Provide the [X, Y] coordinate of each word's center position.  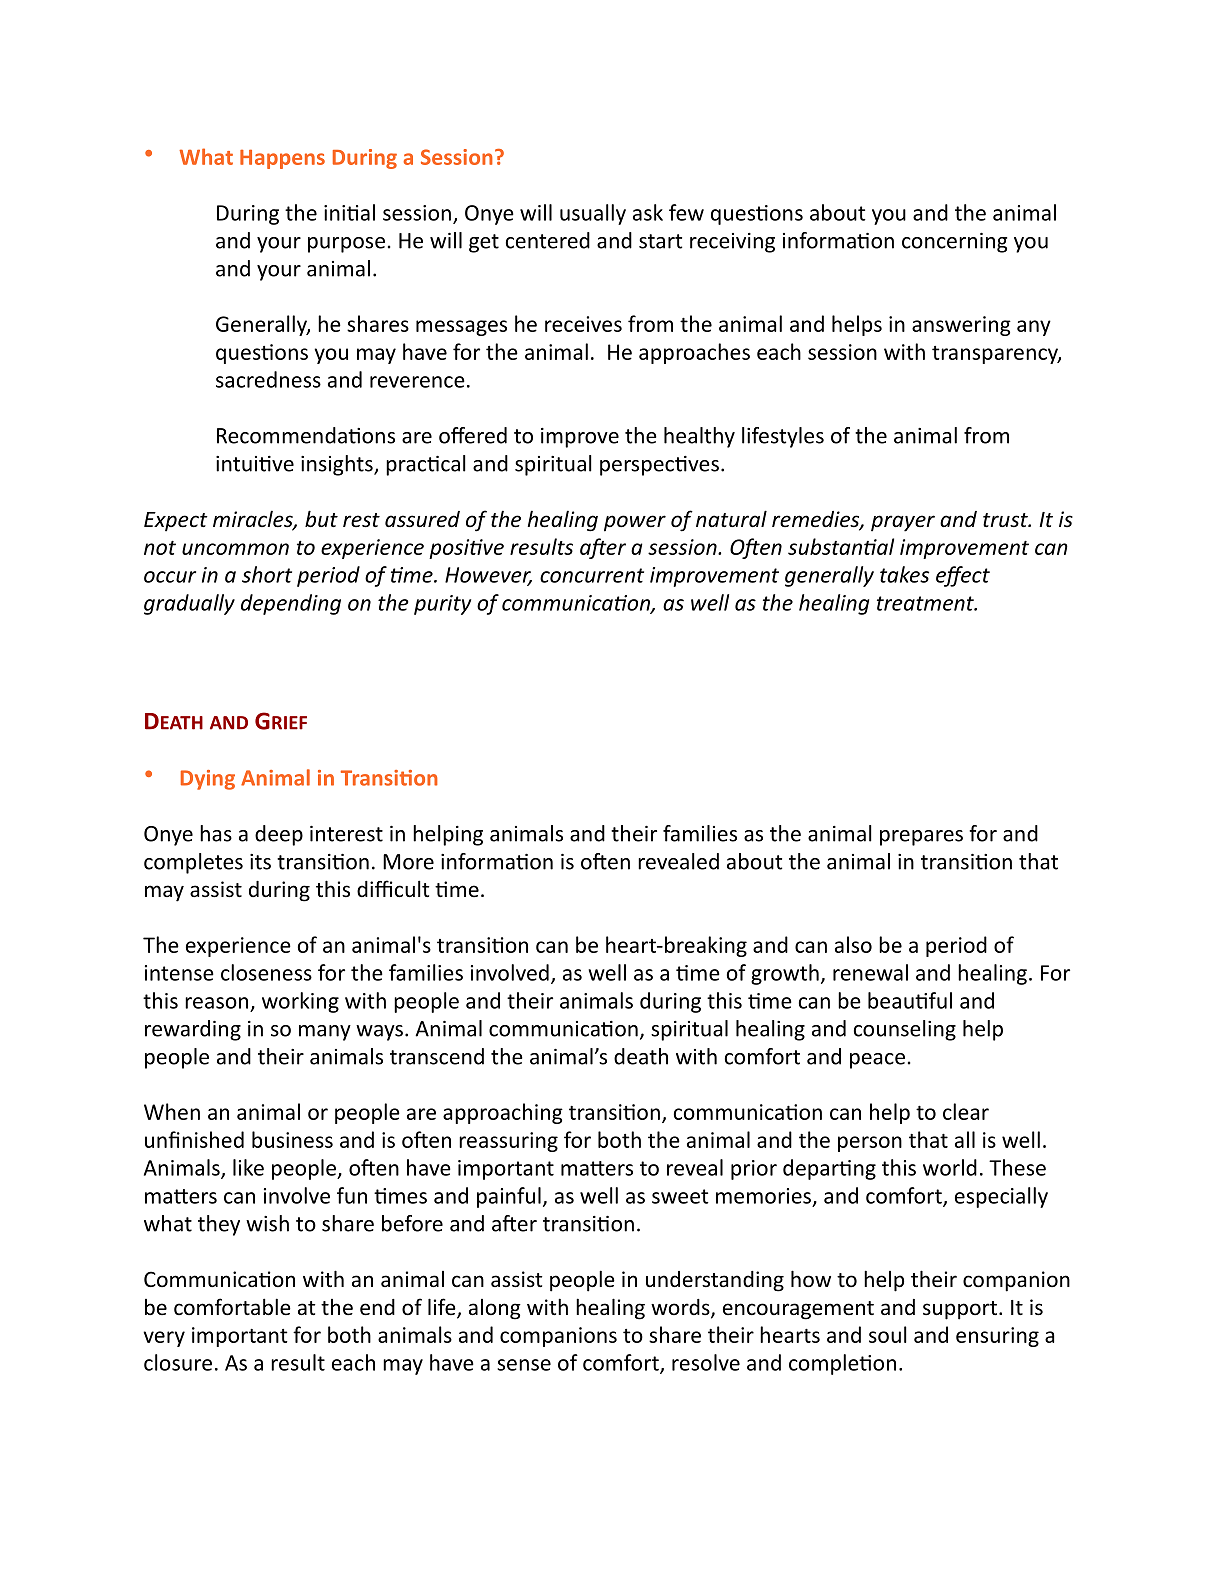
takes [904, 574]
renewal [870, 972]
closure [178, 1362]
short [267, 574]
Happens [282, 159]
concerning [954, 243]
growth [785, 974]
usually [593, 214]
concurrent [592, 575]
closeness [266, 972]
